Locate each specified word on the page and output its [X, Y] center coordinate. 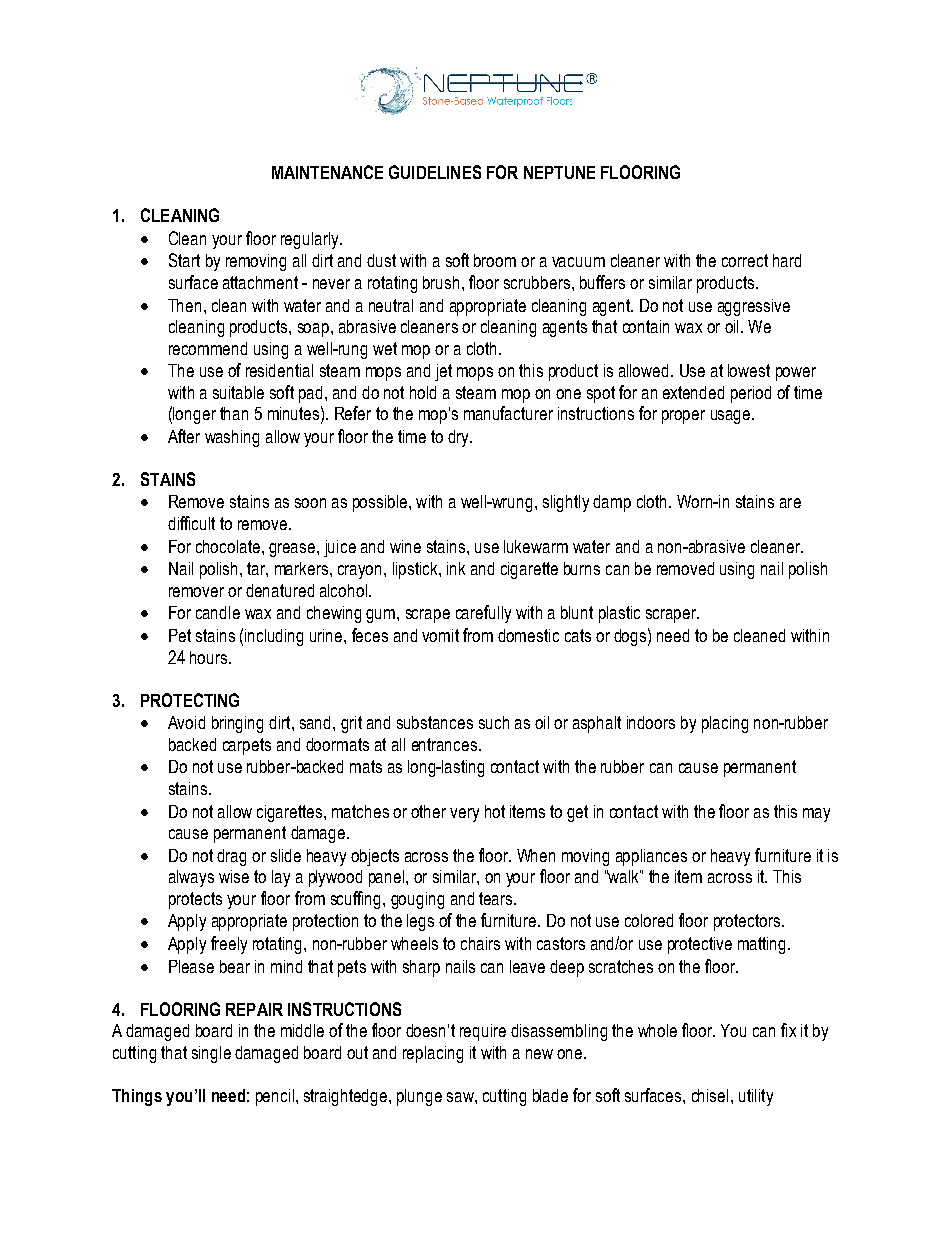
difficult [191, 523]
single [211, 1054]
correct [745, 260]
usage [732, 417]
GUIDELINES [435, 172]
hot [495, 811]
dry [460, 438]
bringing [237, 724]
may [816, 815]
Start [184, 260]
